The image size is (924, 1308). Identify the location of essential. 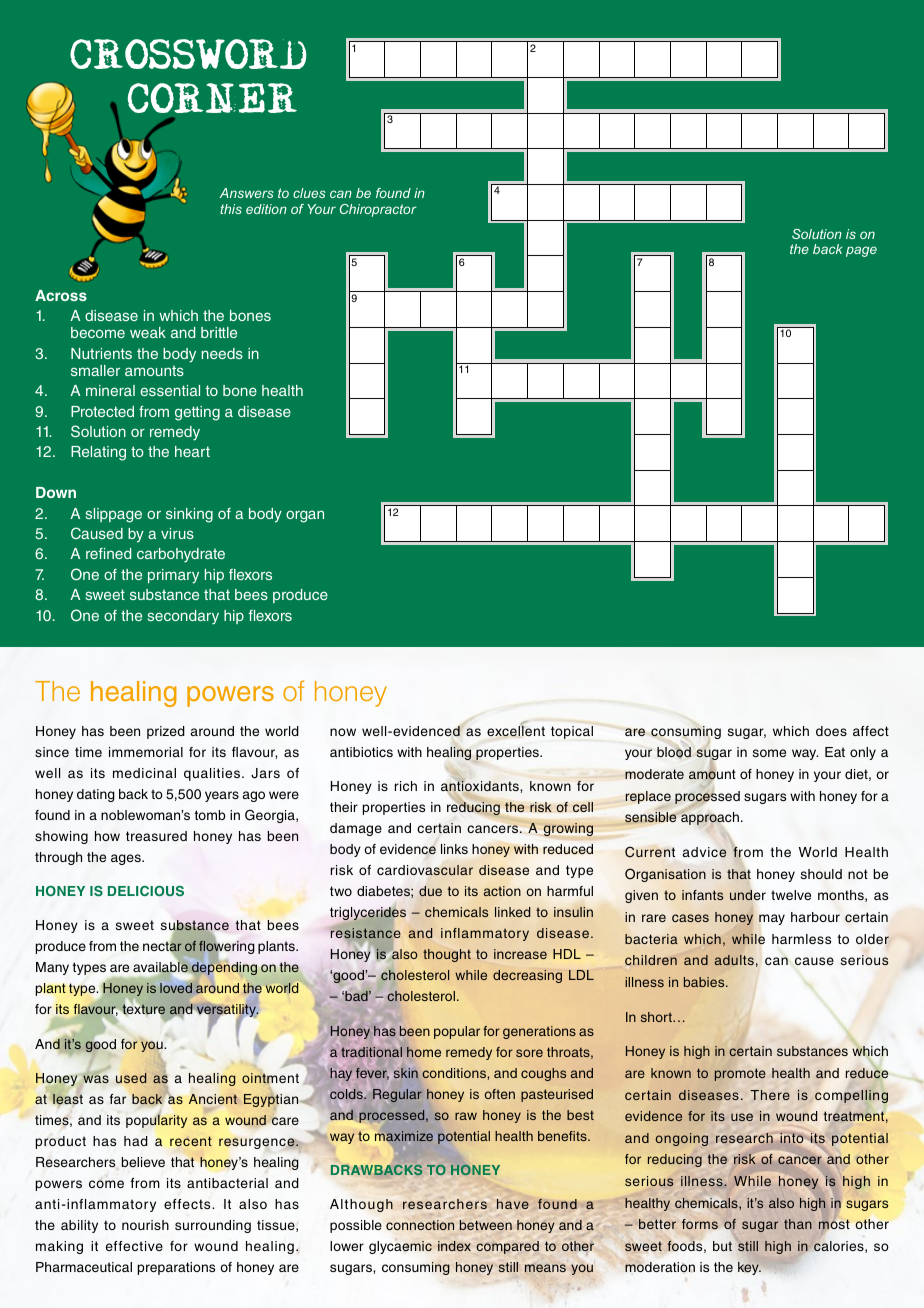
(170, 390).
